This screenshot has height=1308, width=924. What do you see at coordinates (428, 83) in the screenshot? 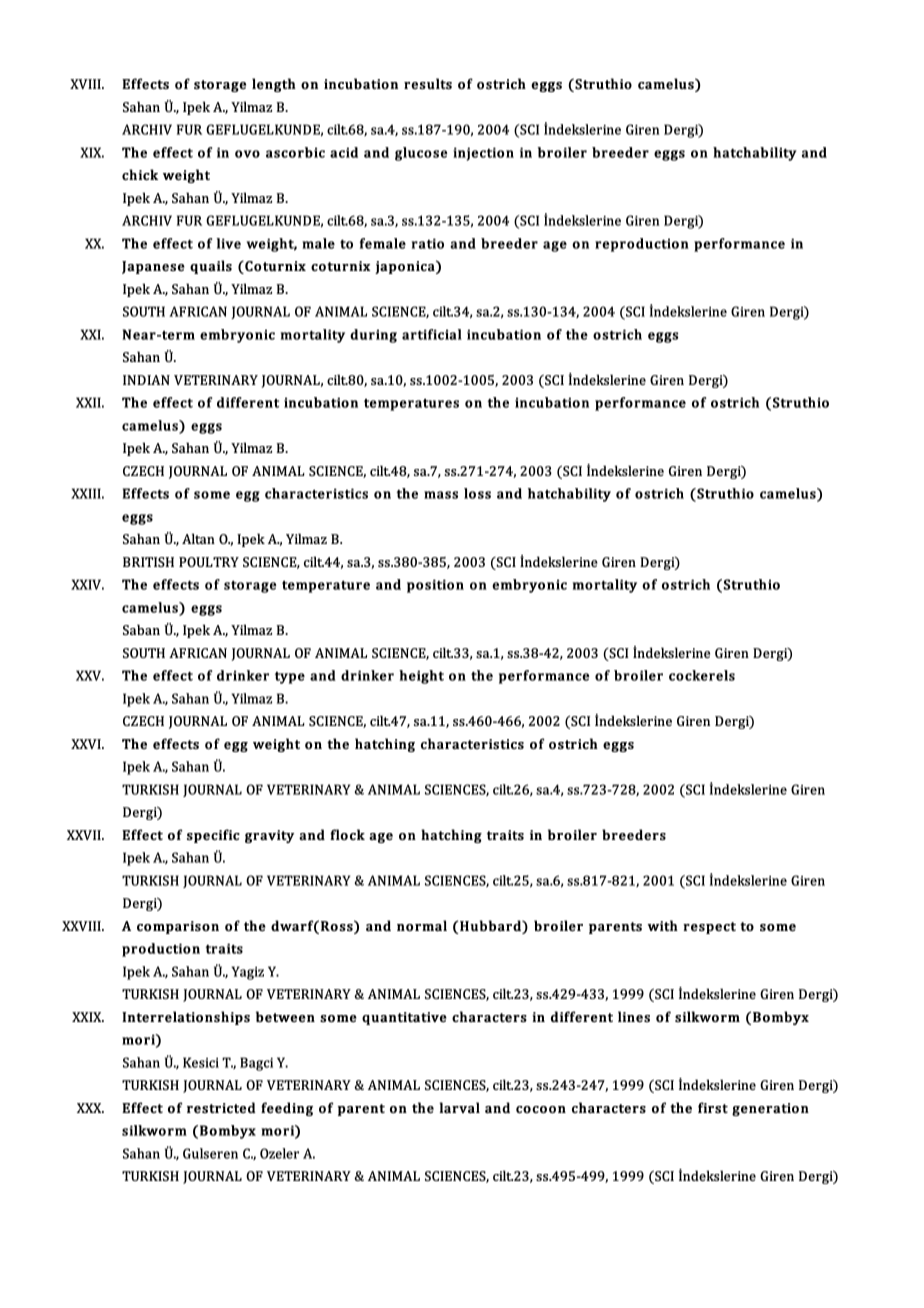
I see `results` at bounding box center [428, 83].
